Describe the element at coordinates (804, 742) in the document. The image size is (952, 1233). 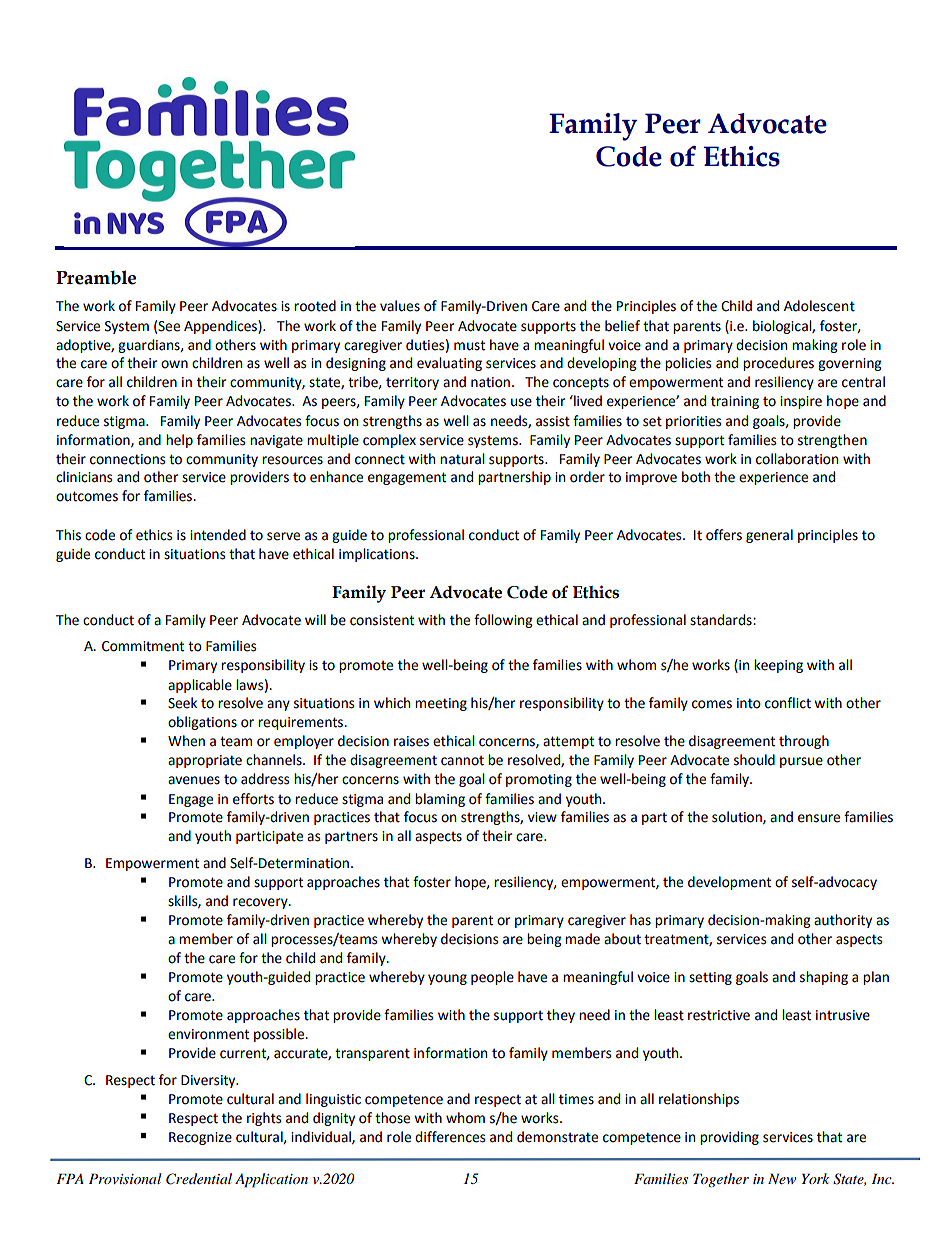
I see `through` at that location.
